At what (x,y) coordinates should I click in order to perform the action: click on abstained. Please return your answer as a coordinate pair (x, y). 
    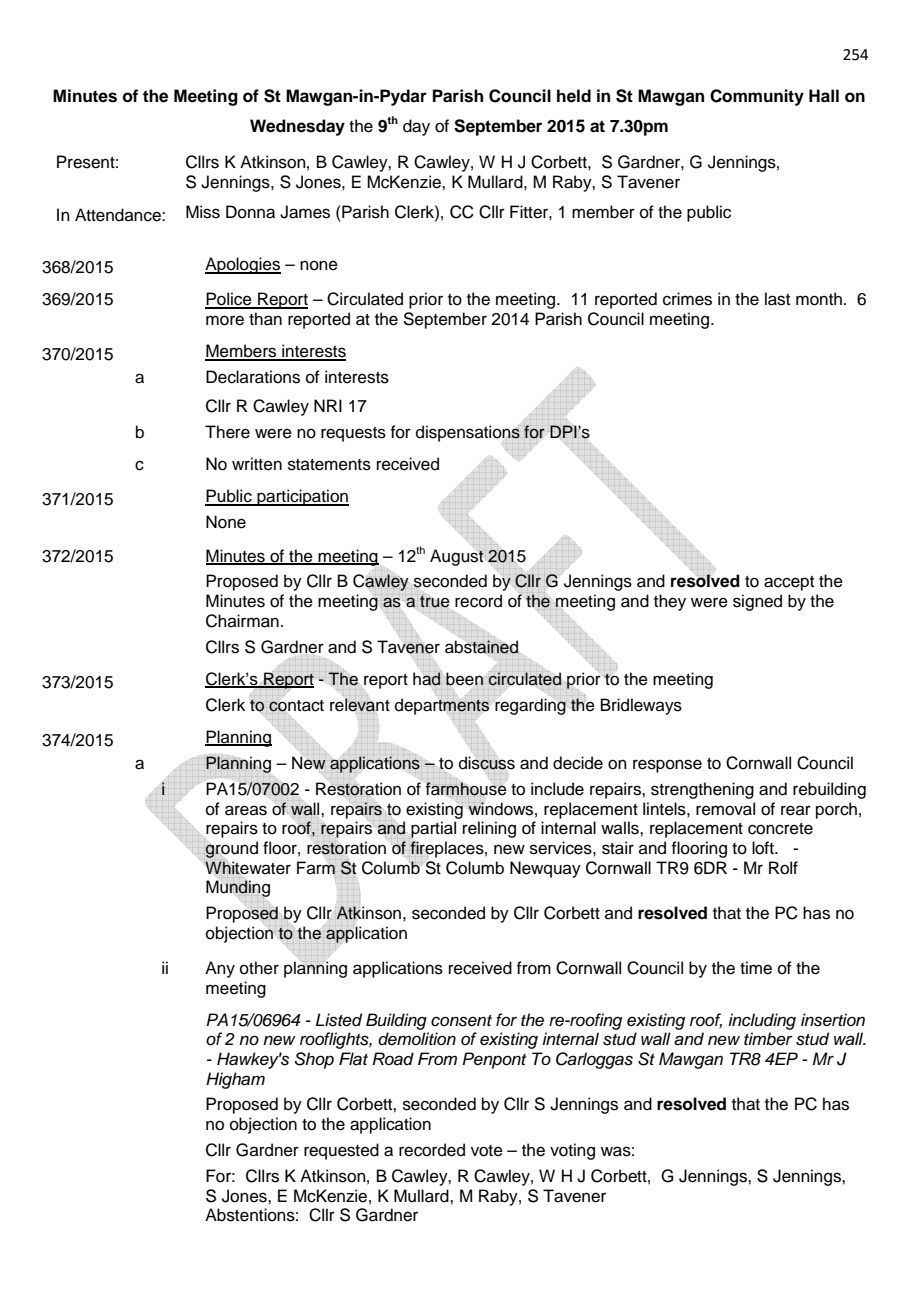
    Looking at the image, I should click on (482, 647).
